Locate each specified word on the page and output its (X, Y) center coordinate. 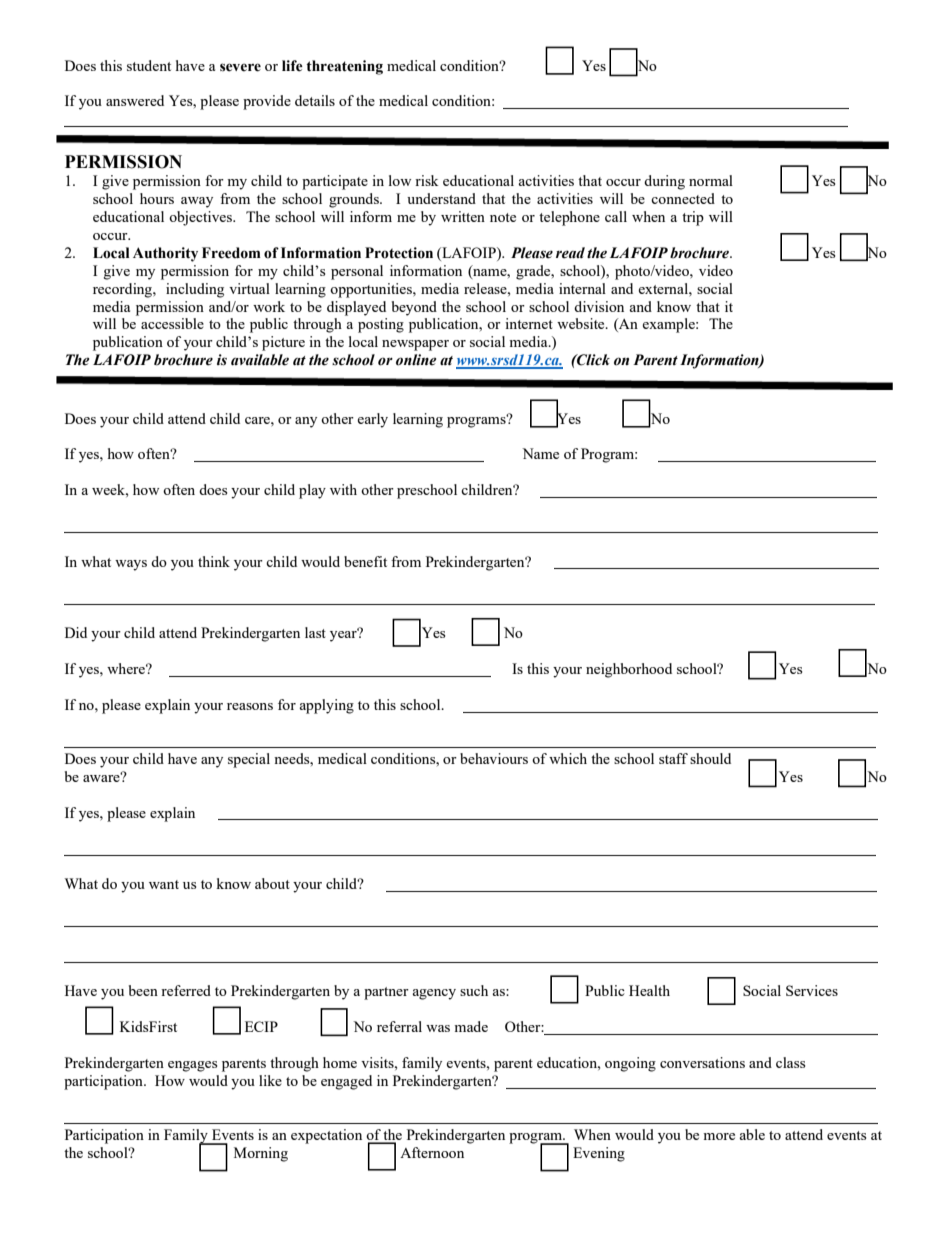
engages (192, 1066)
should (710, 758)
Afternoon (432, 1152)
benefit (365, 561)
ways (131, 565)
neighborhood (629, 670)
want (164, 884)
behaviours (494, 758)
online (416, 360)
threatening (344, 67)
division (599, 306)
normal (711, 180)
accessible (172, 323)
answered (135, 100)
